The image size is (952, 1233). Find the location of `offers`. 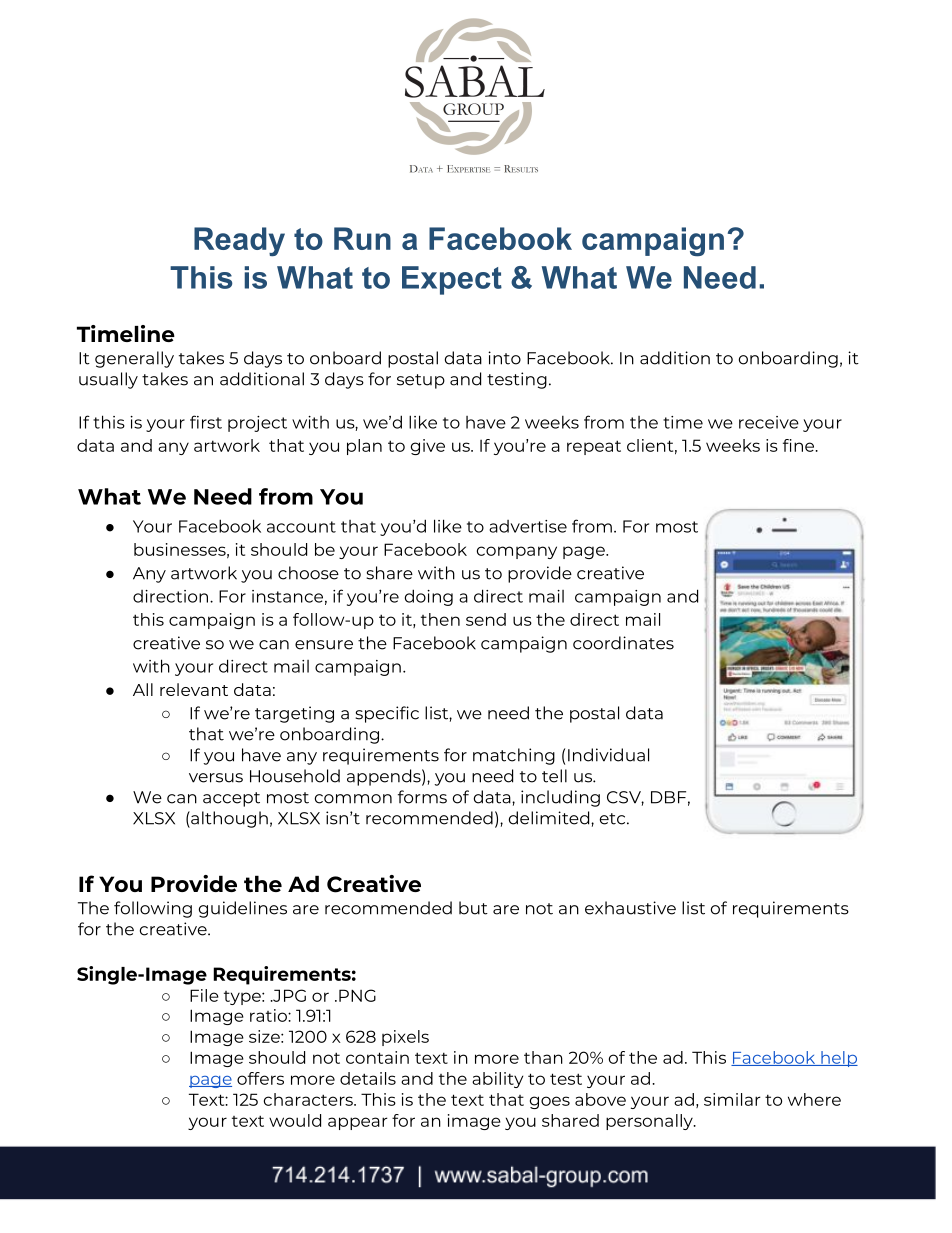

offers is located at coordinates (260, 1078).
